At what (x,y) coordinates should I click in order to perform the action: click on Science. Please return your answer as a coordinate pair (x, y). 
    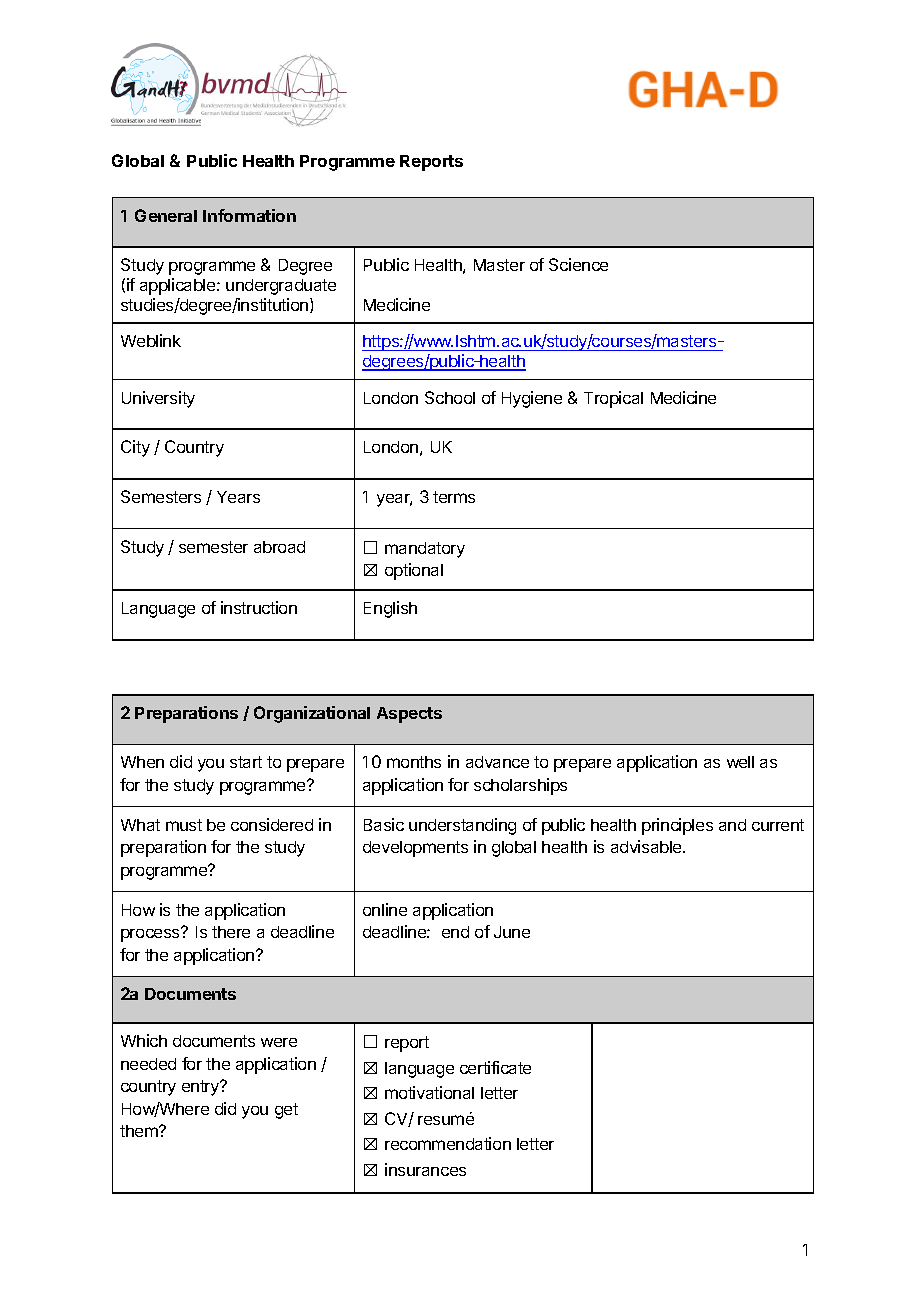
    Looking at the image, I should click on (578, 264).
